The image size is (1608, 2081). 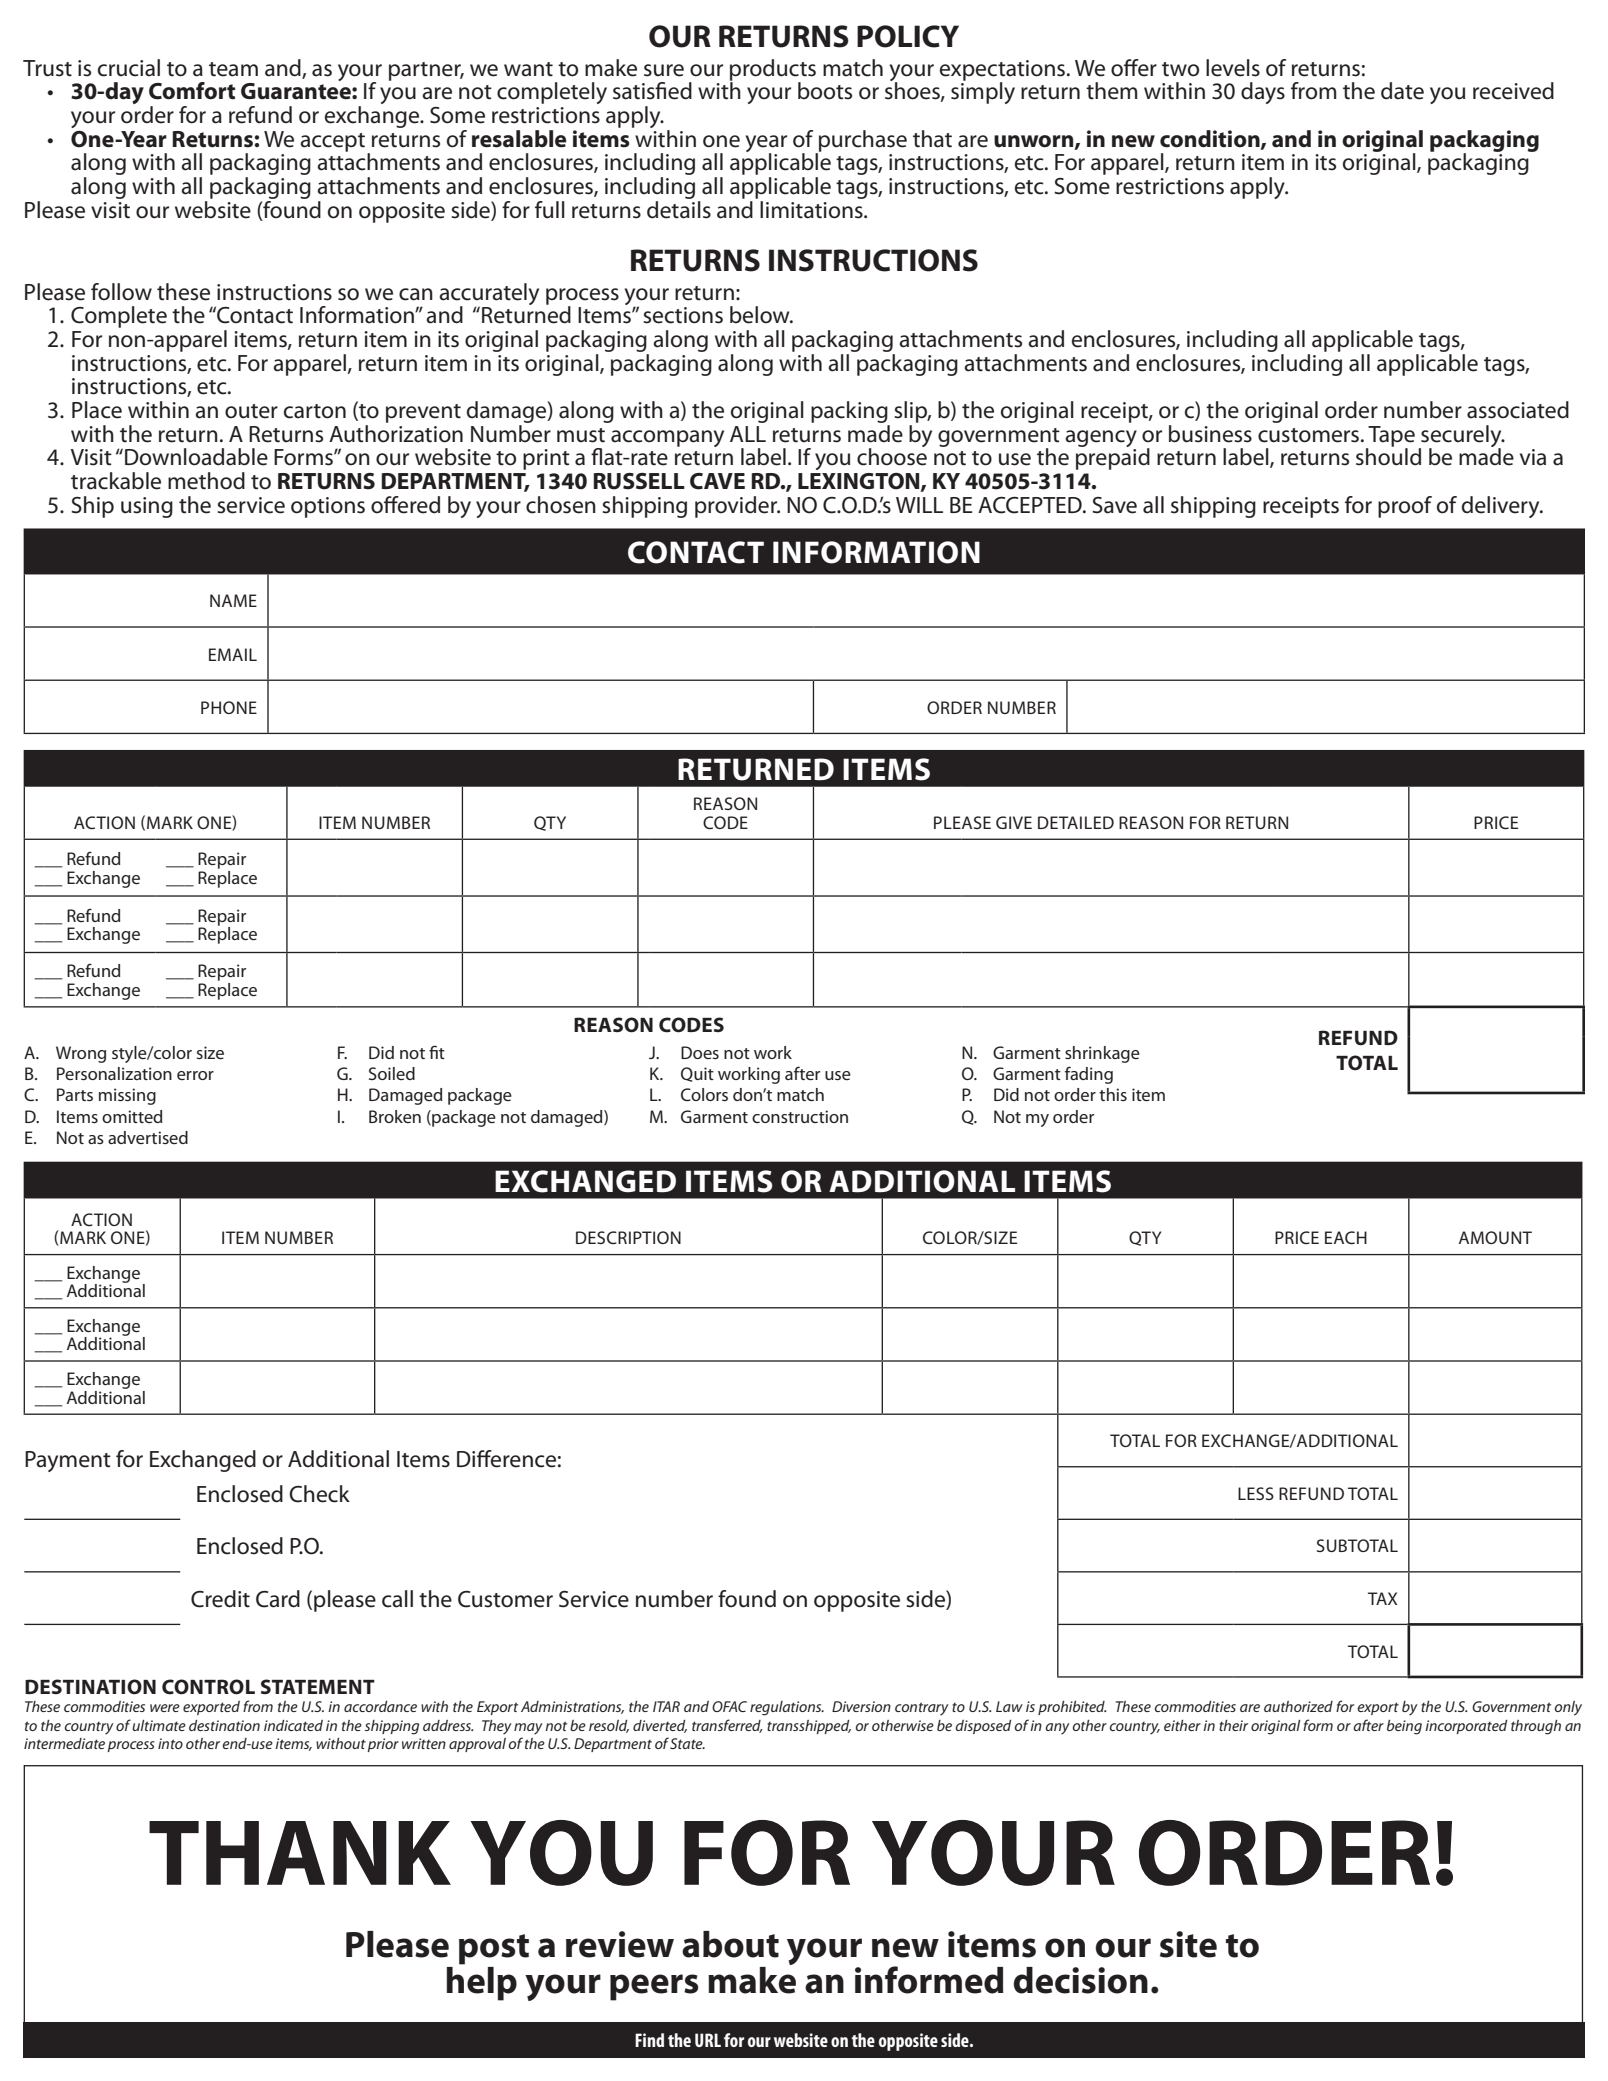 What do you see at coordinates (1102, 1054) in the page?
I see `shrinkage` at bounding box center [1102, 1054].
